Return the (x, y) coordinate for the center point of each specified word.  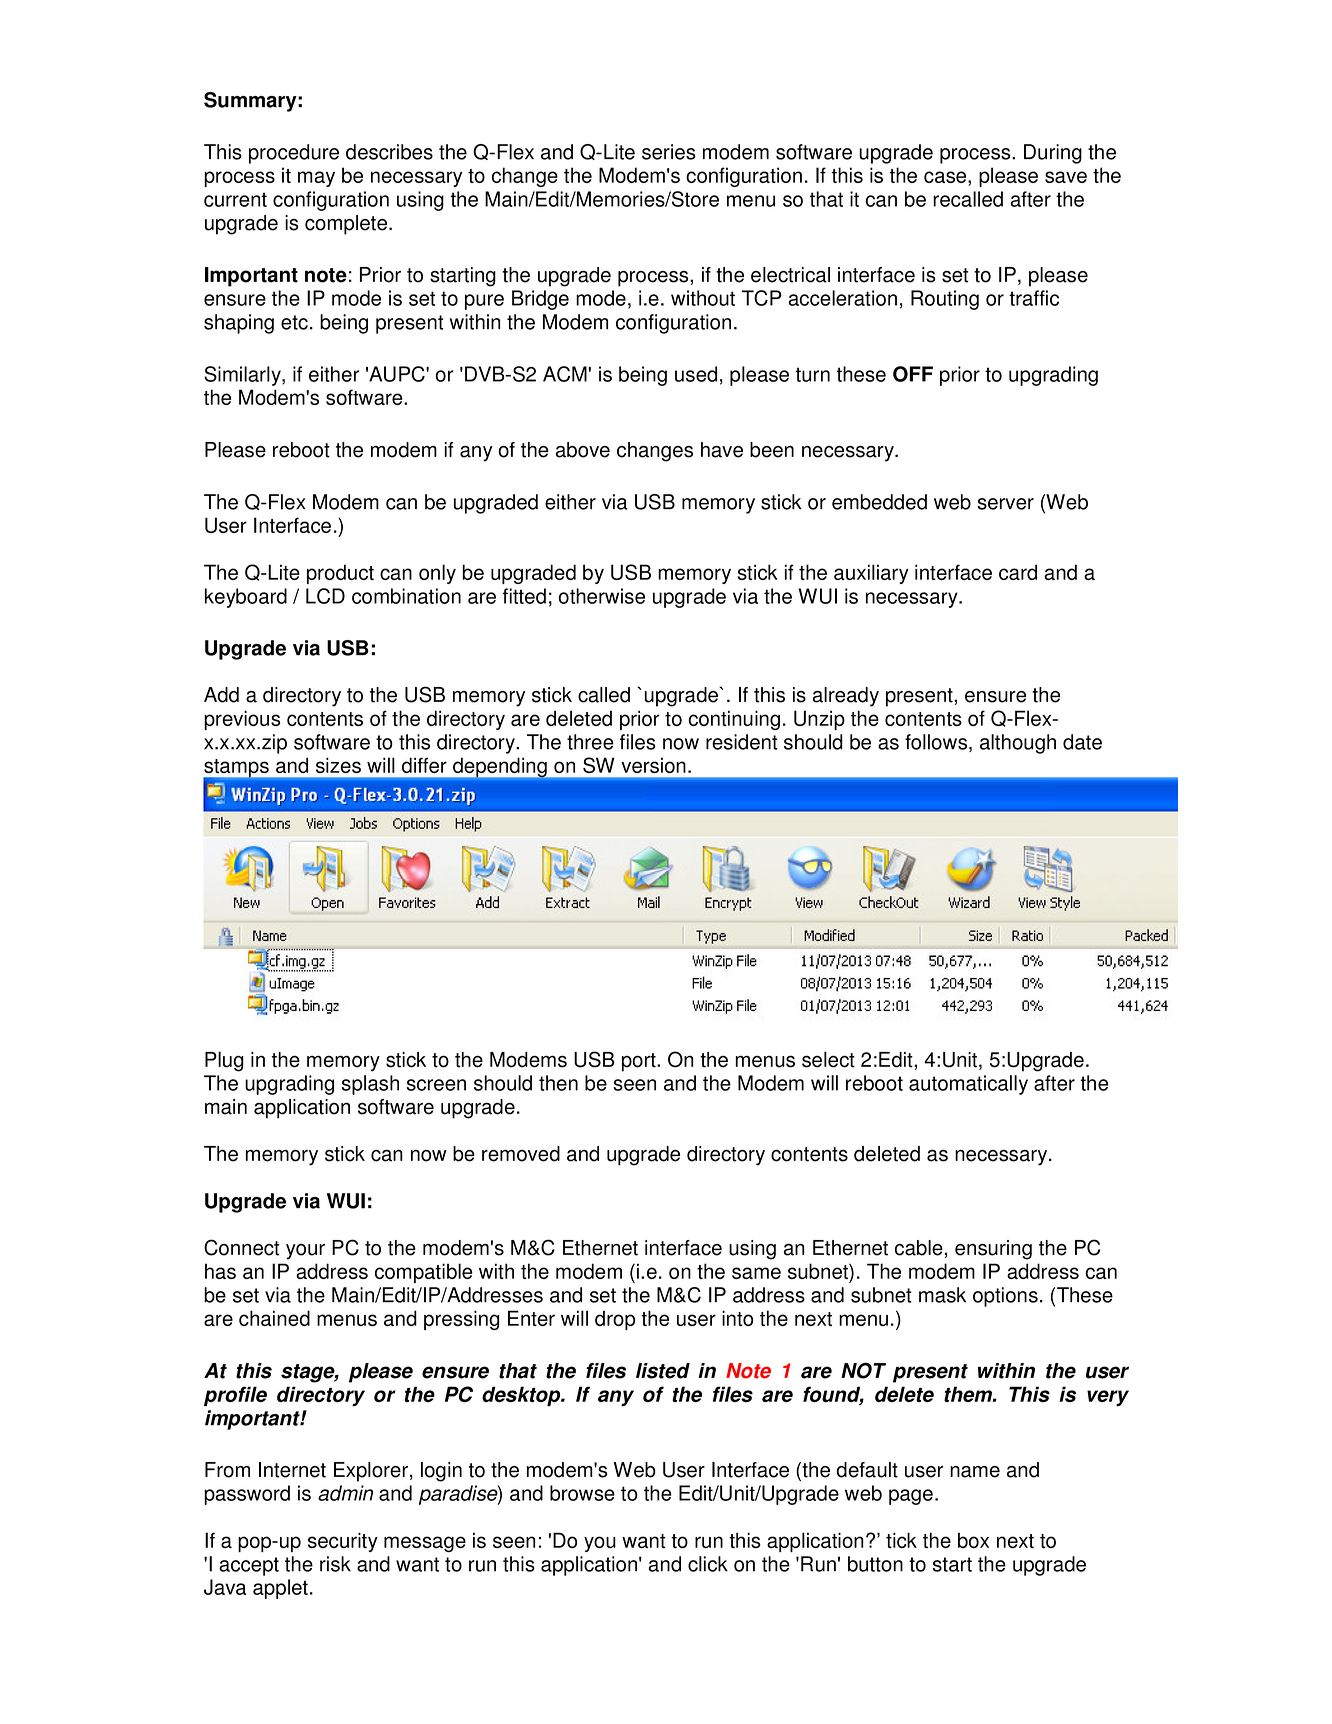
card (1018, 572)
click (708, 1564)
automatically (968, 1085)
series (668, 152)
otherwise (602, 596)
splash (370, 1085)
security (343, 1542)
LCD (325, 596)
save (1066, 177)
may (316, 179)
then (558, 1083)
